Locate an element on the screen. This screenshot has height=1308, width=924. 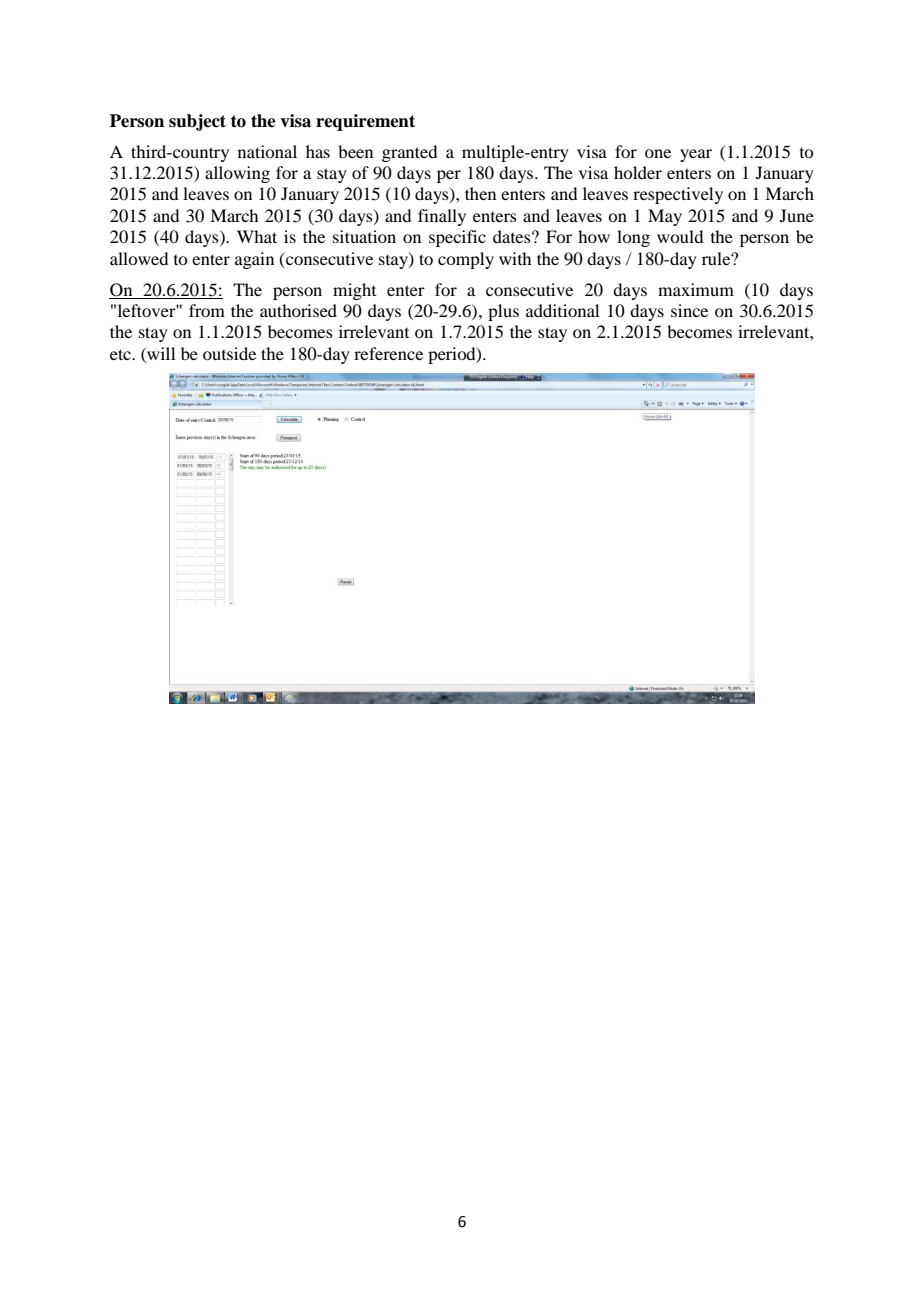
one is located at coordinates (658, 153).
